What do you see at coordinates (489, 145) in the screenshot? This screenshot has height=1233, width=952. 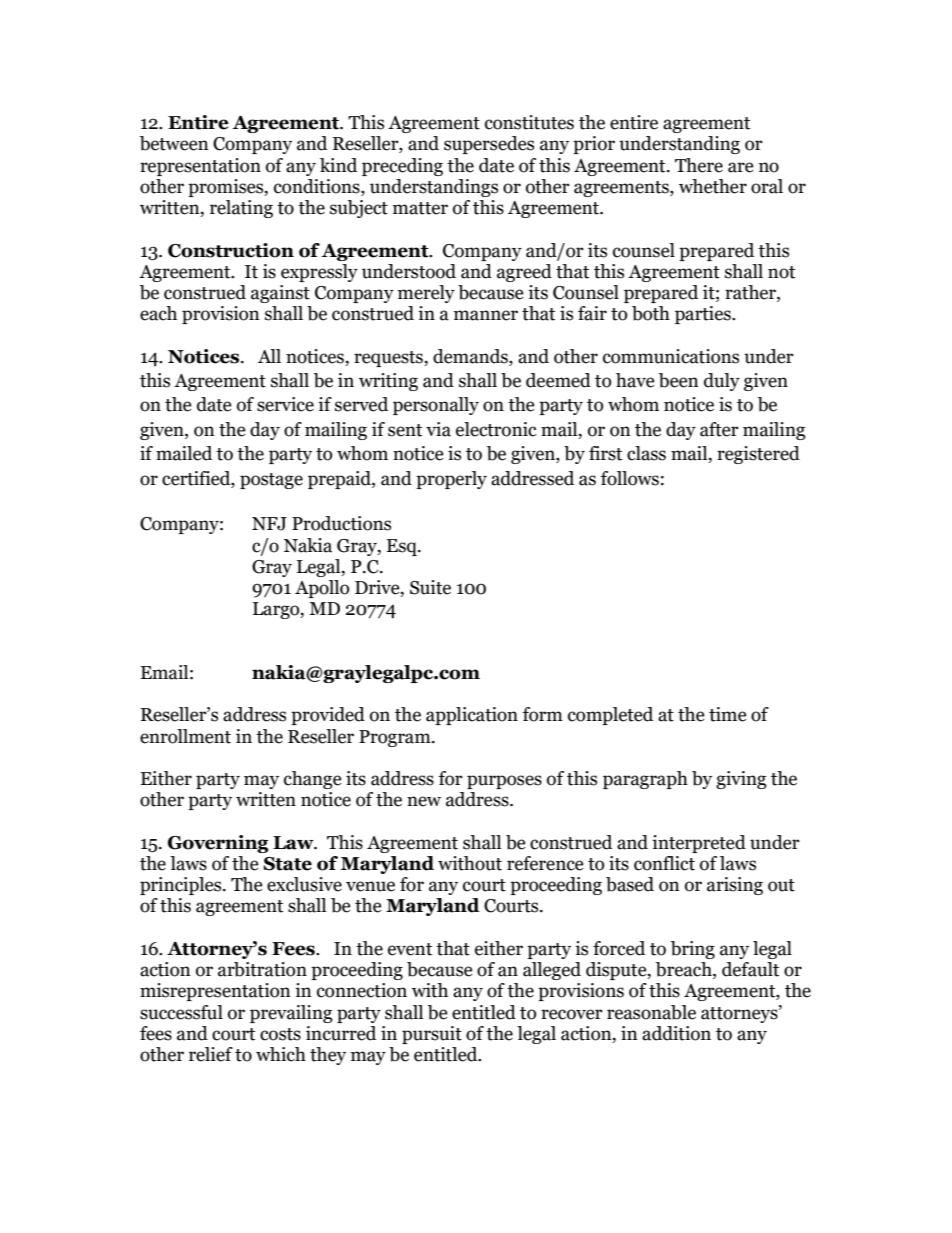 I see `supersedes` at bounding box center [489, 145].
